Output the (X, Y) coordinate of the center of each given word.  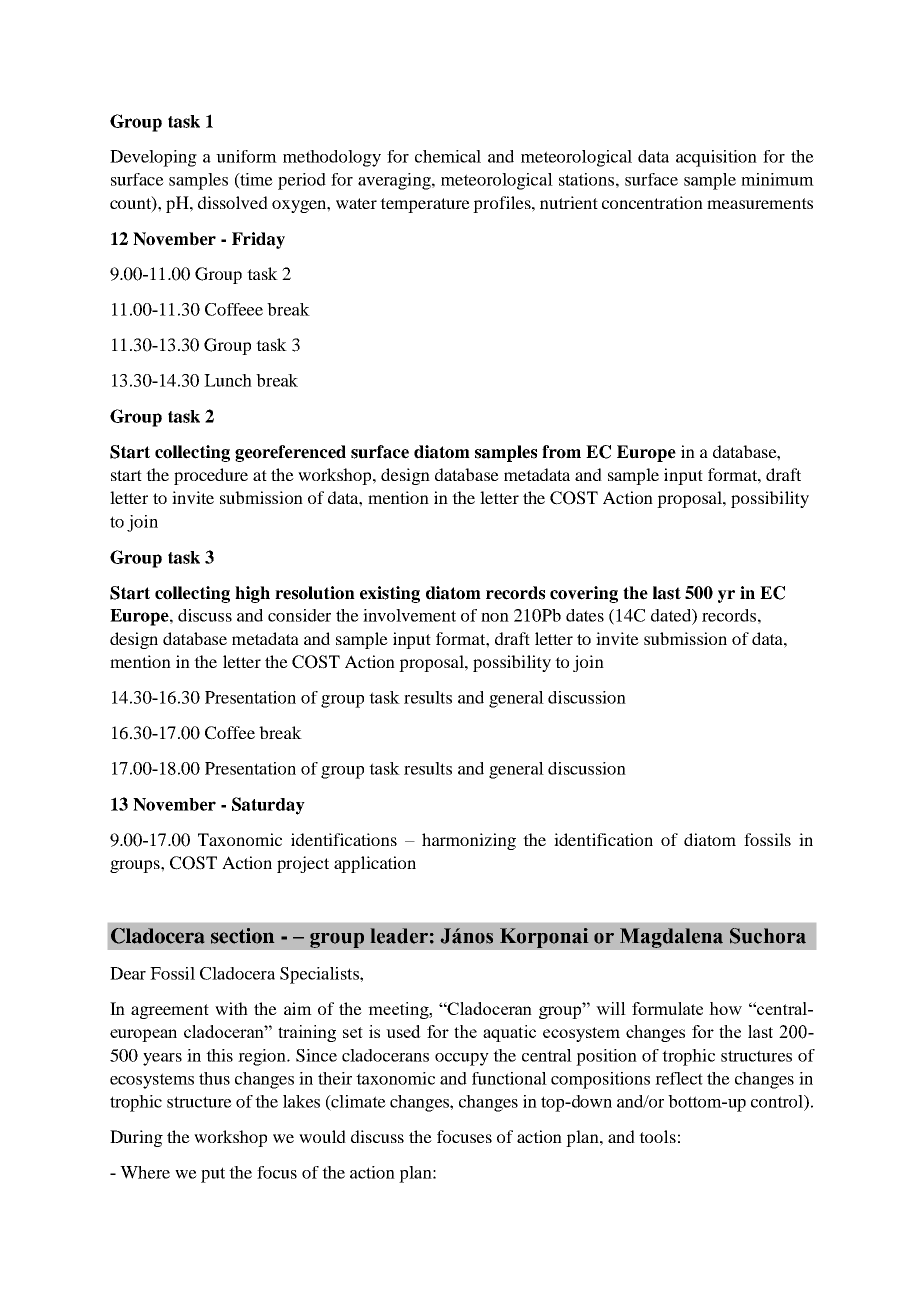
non (495, 617)
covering (584, 594)
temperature (425, 205)
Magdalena (671, 938)
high (252, 594)
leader (399, 936)
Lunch (228, 380)
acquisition (716, 158)
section (242, 936)
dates (585, 615)
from (561, 452)
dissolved (233, 202)
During (136, 1138)
